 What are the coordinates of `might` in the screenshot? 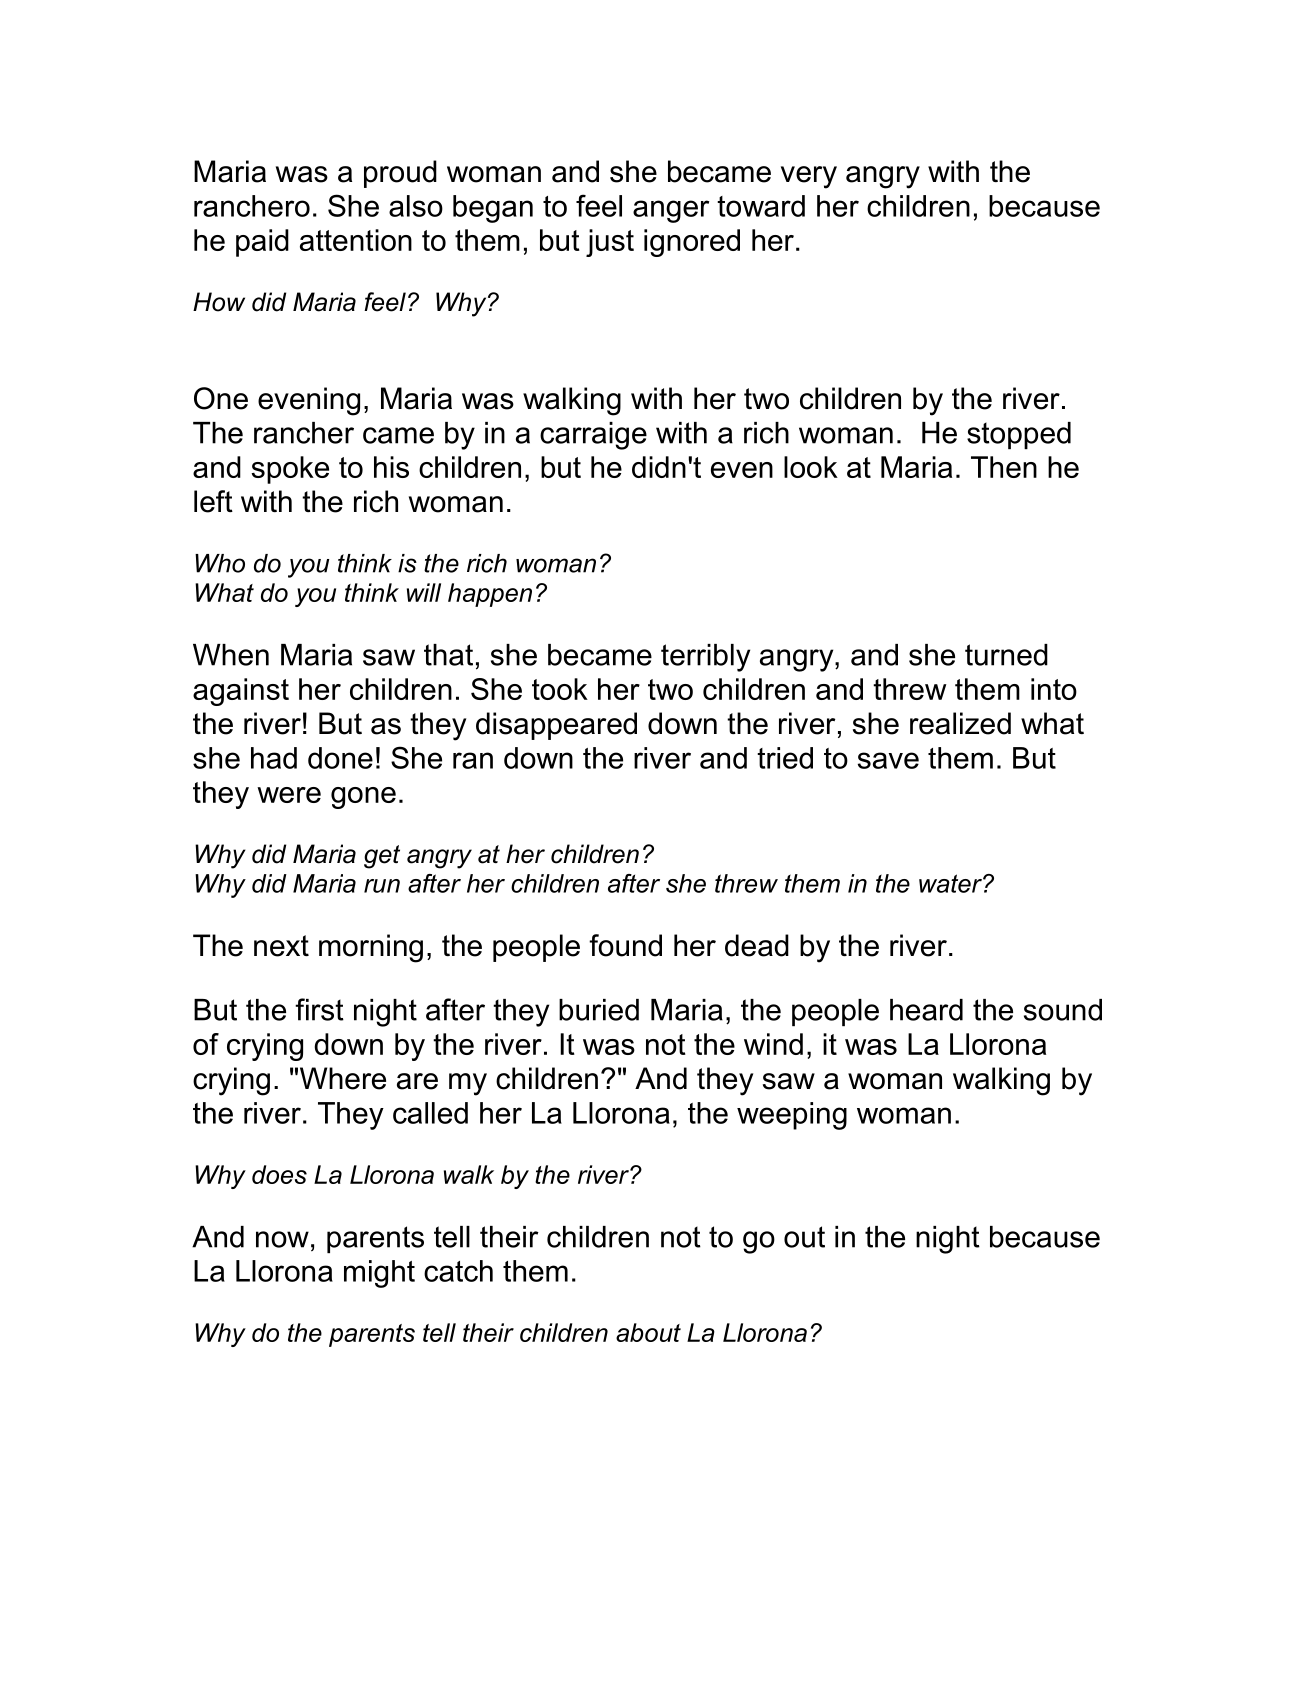 It's located at (379, 1274).
